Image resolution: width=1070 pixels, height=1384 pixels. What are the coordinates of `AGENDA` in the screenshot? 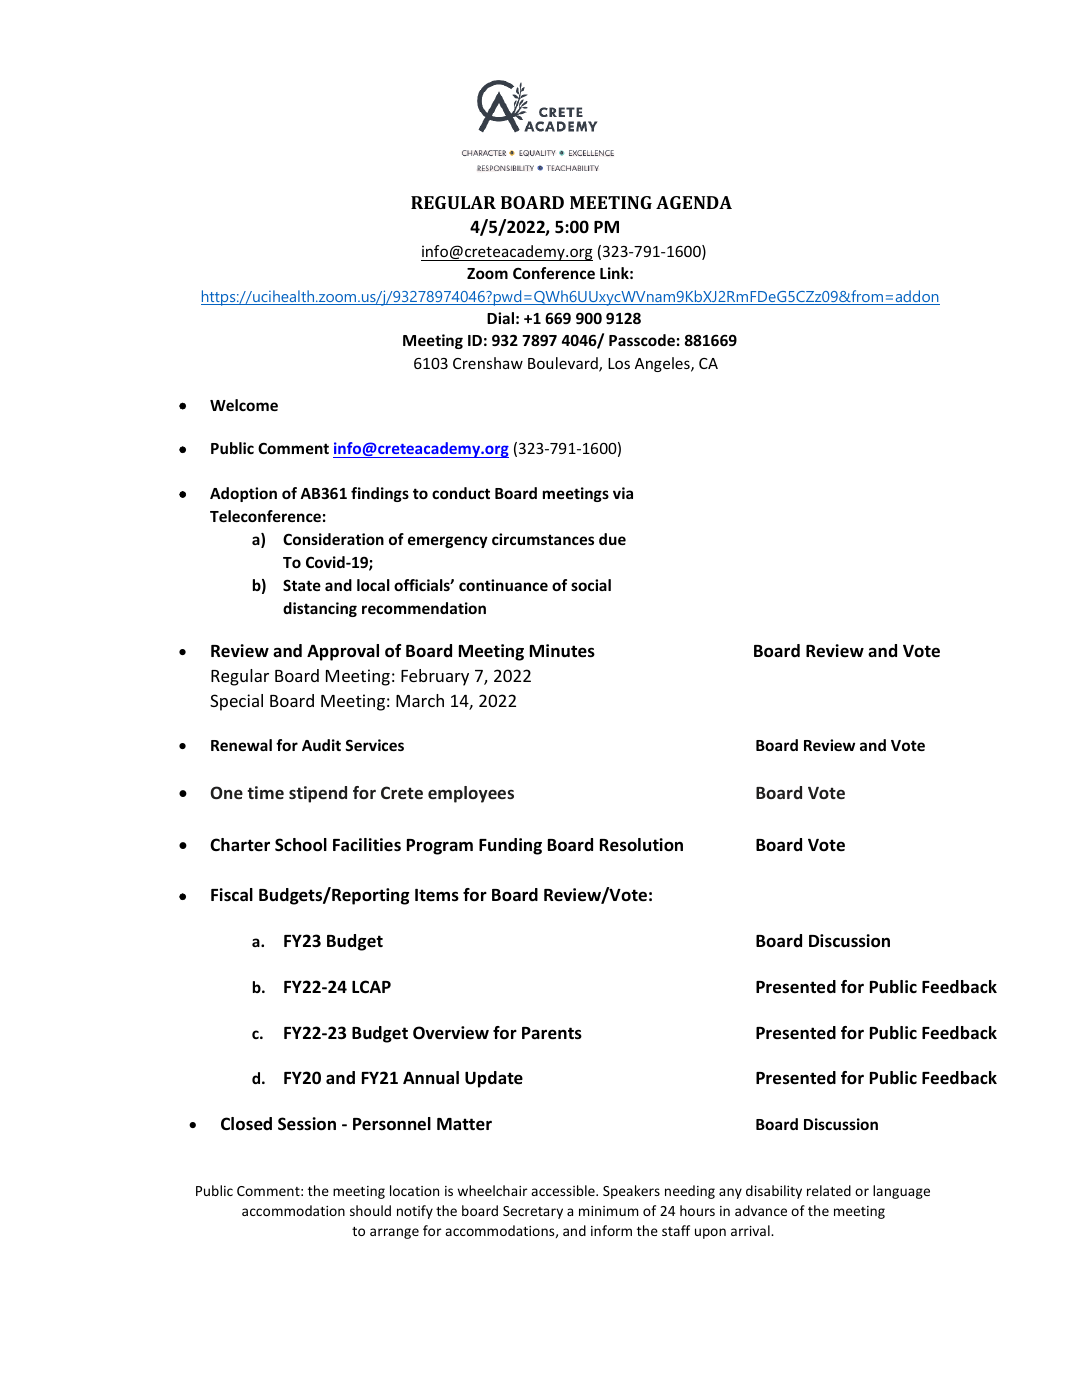 It's located at (694, 202).
